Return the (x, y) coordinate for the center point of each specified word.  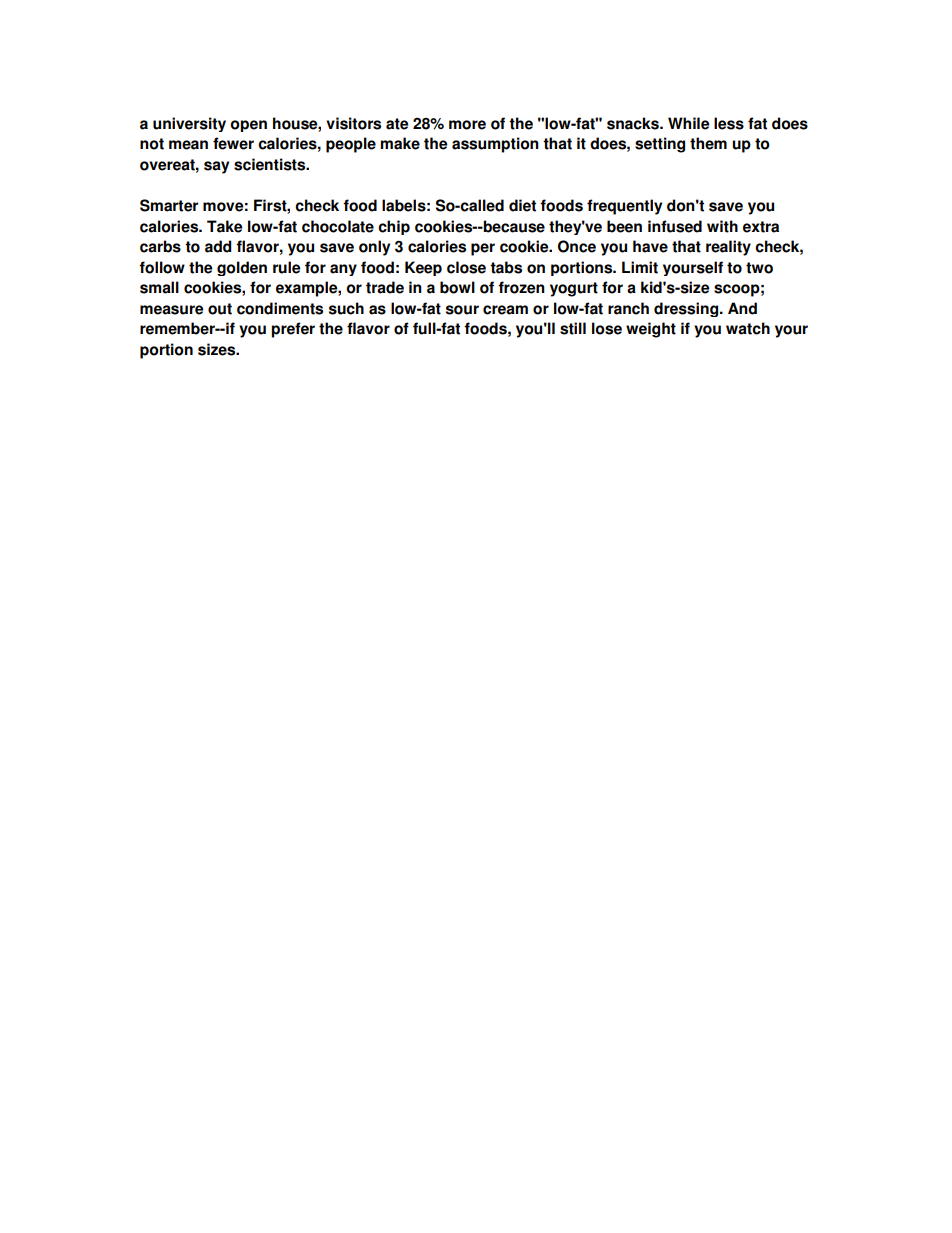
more (467, 125)
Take (224, 226)
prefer (293, 330)
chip (394, 227)
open (248, 126)
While (688, 123)
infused (675, 226)
